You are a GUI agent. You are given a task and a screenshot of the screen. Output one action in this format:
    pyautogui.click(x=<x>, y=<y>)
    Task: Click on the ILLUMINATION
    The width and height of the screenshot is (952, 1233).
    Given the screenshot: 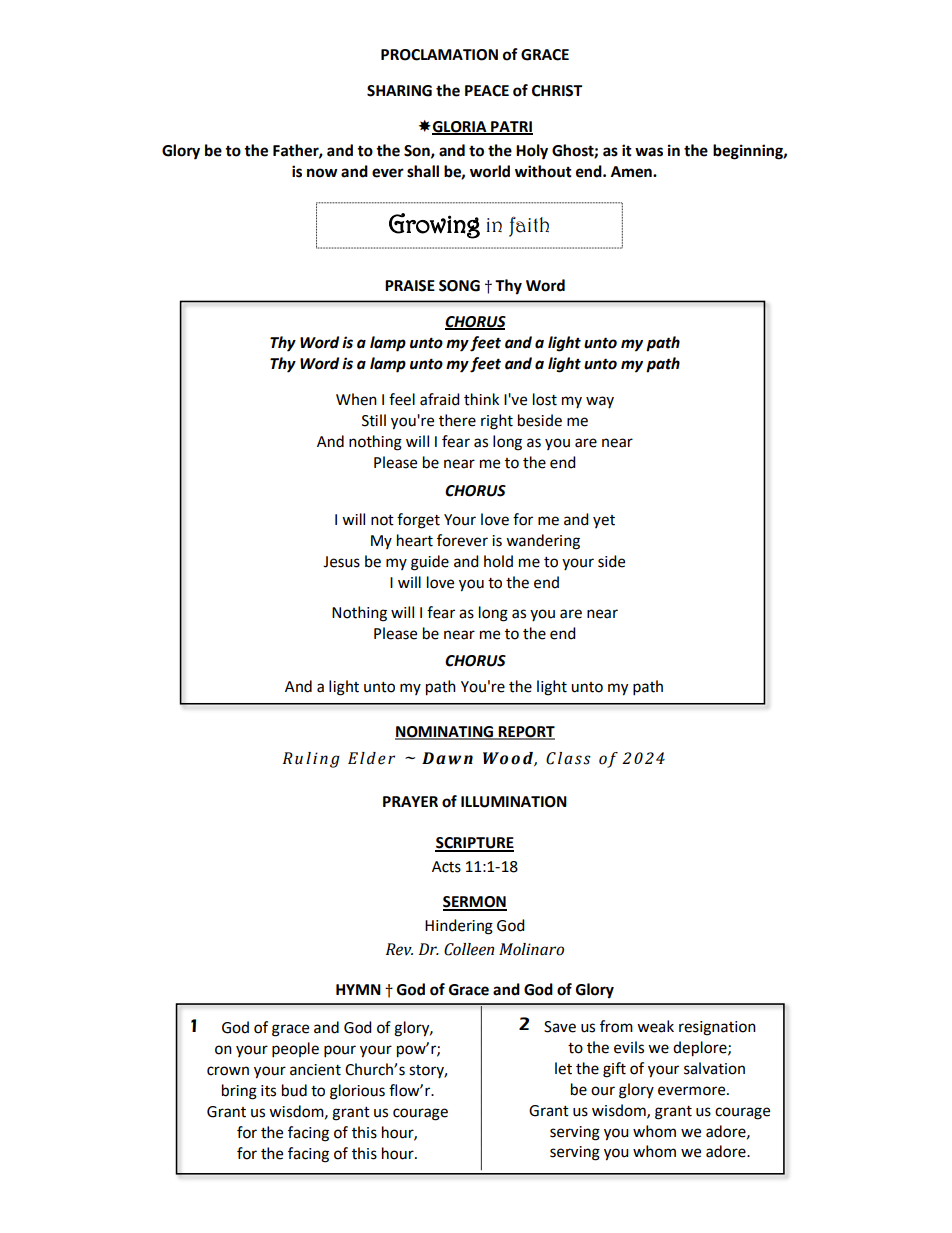 What is the action you would take?
    pyautogui.click(x=514, y=802)
